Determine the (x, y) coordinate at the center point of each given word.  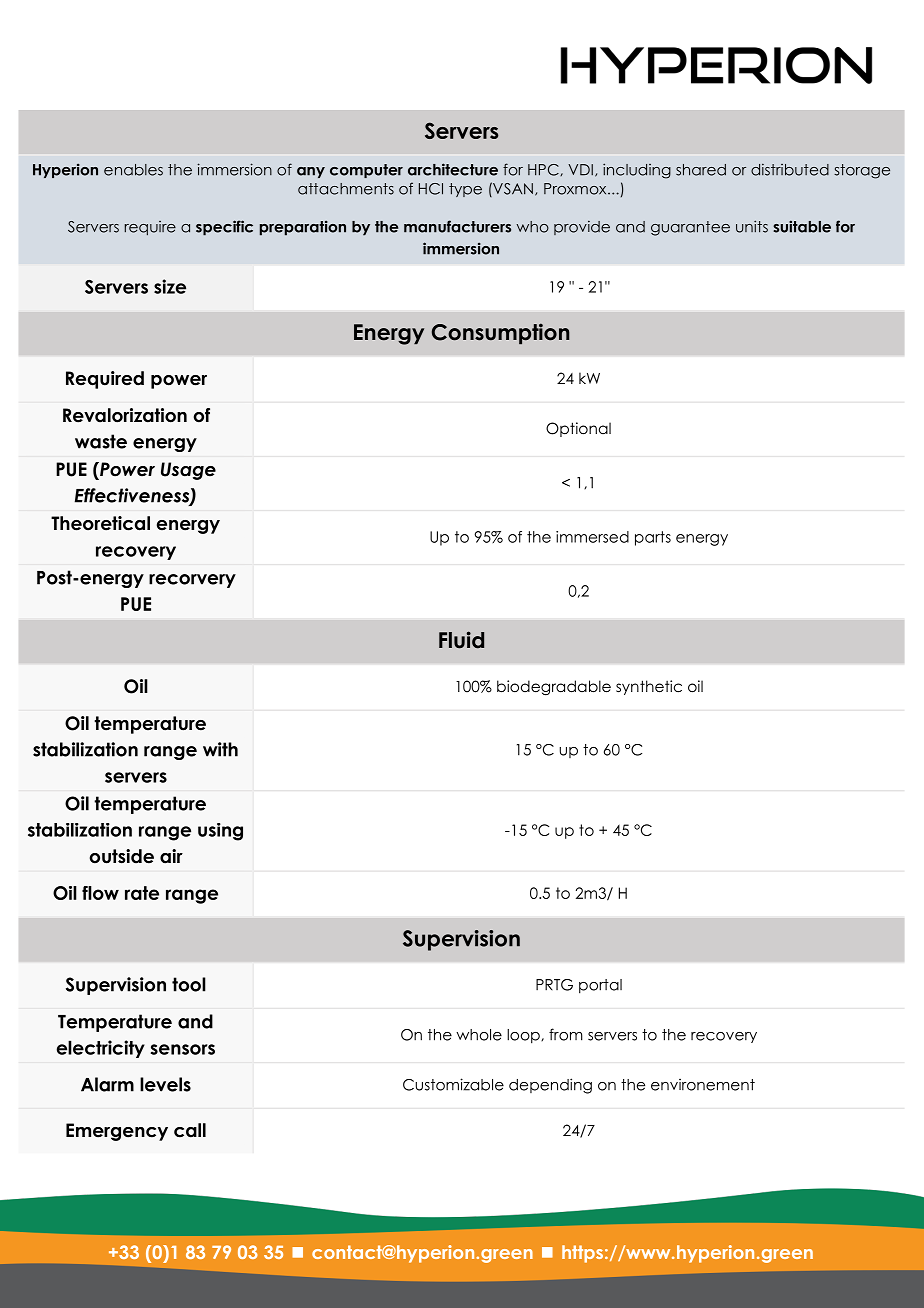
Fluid (461, 640)
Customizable (453, 1084)
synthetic (649, 687)
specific (224, 228)
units (752, 226)
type (465, 190)
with (220, 749)
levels (165, 1084)
